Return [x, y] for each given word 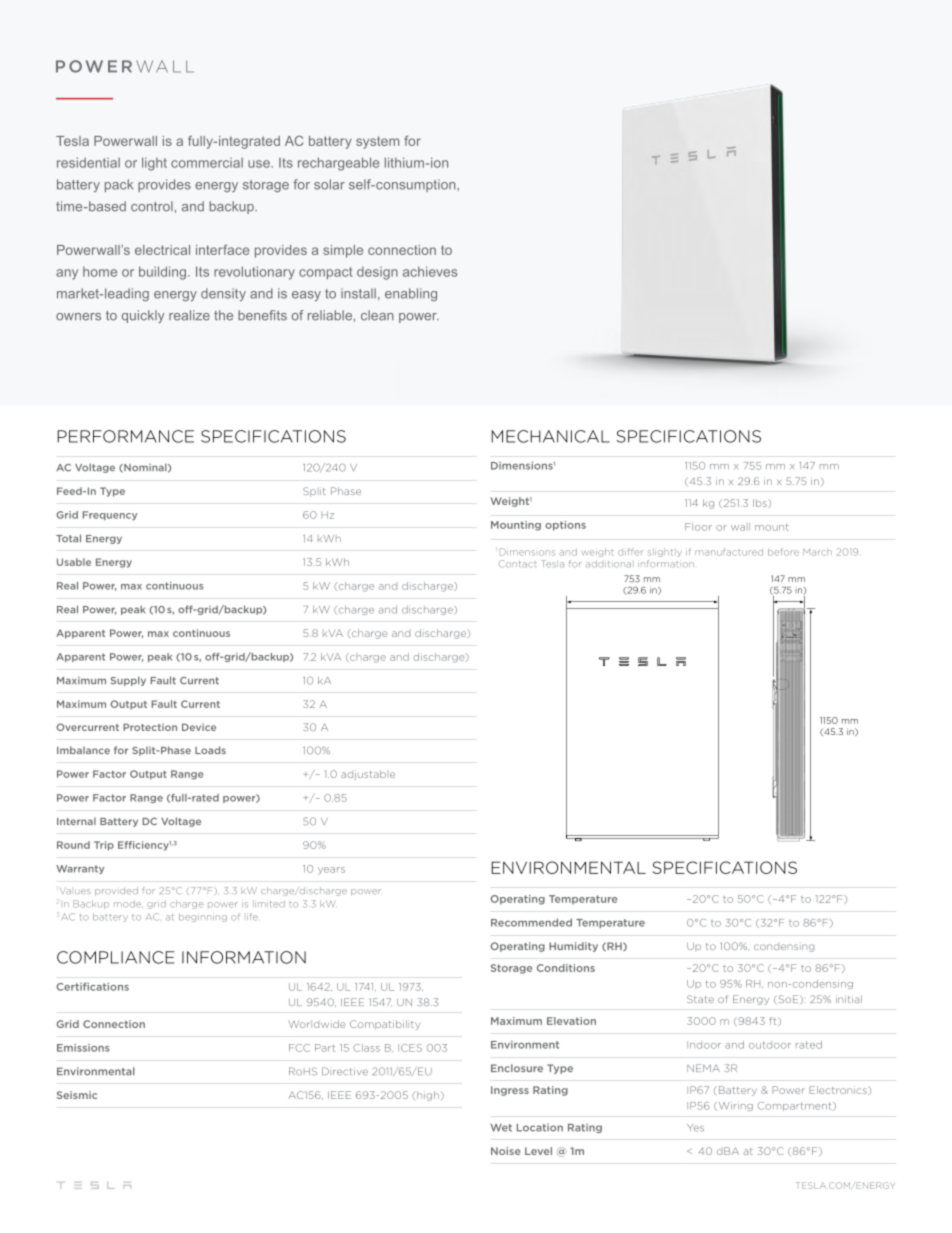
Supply [128, 681]
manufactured [729, 552]
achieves [430, 271]
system [377, 142]
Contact [518, 564]
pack [119, 185]
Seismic [77, 1095]
